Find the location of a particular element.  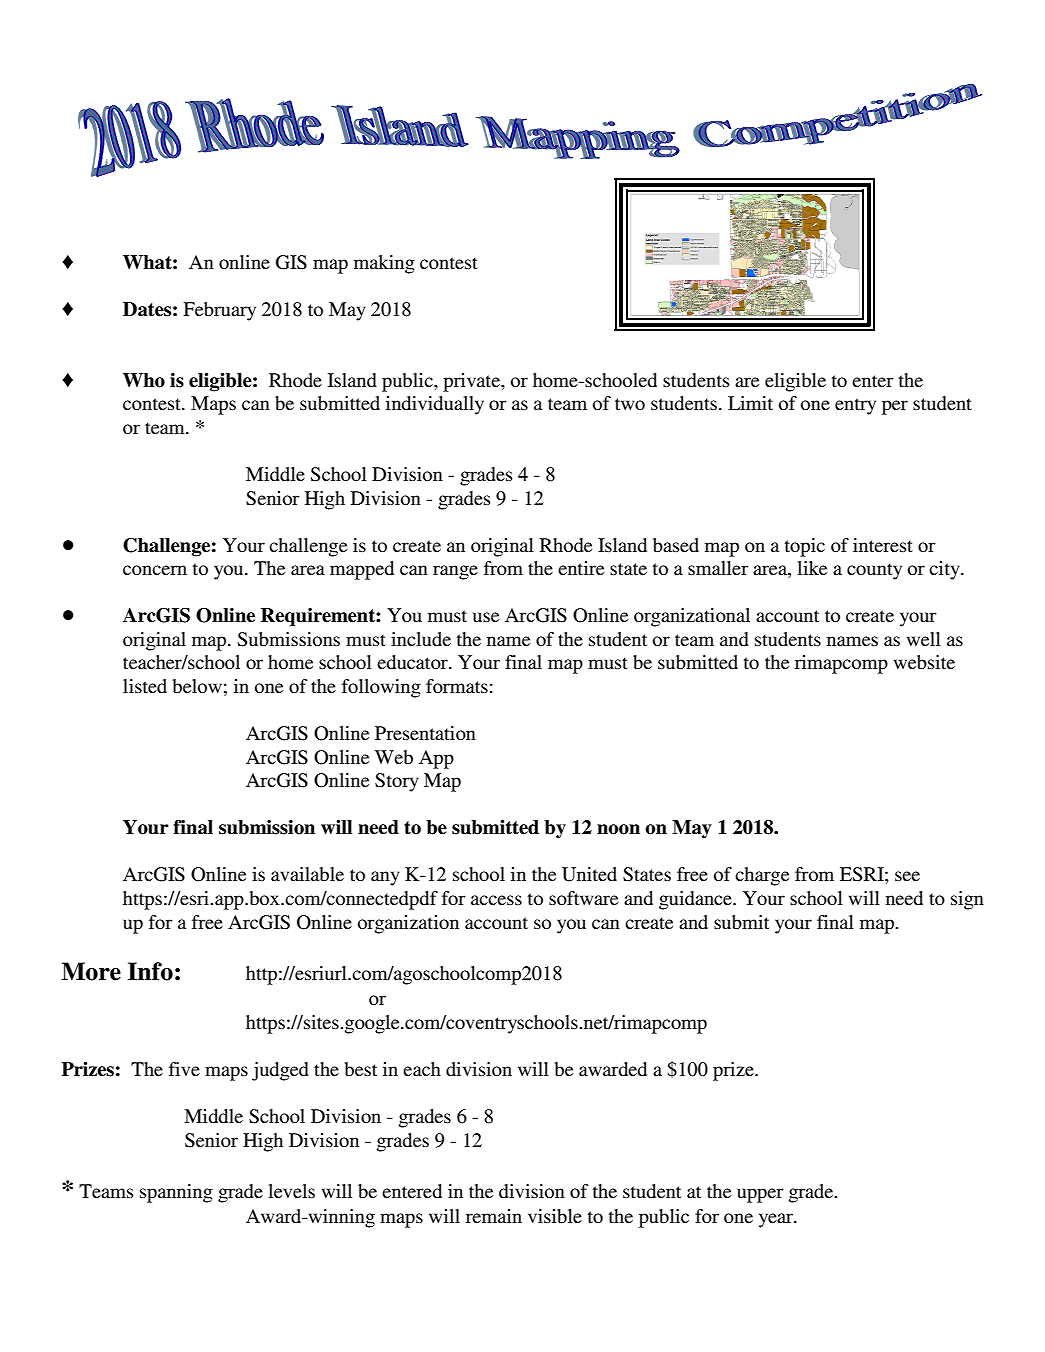

see is located at coordinates (907, 876).
